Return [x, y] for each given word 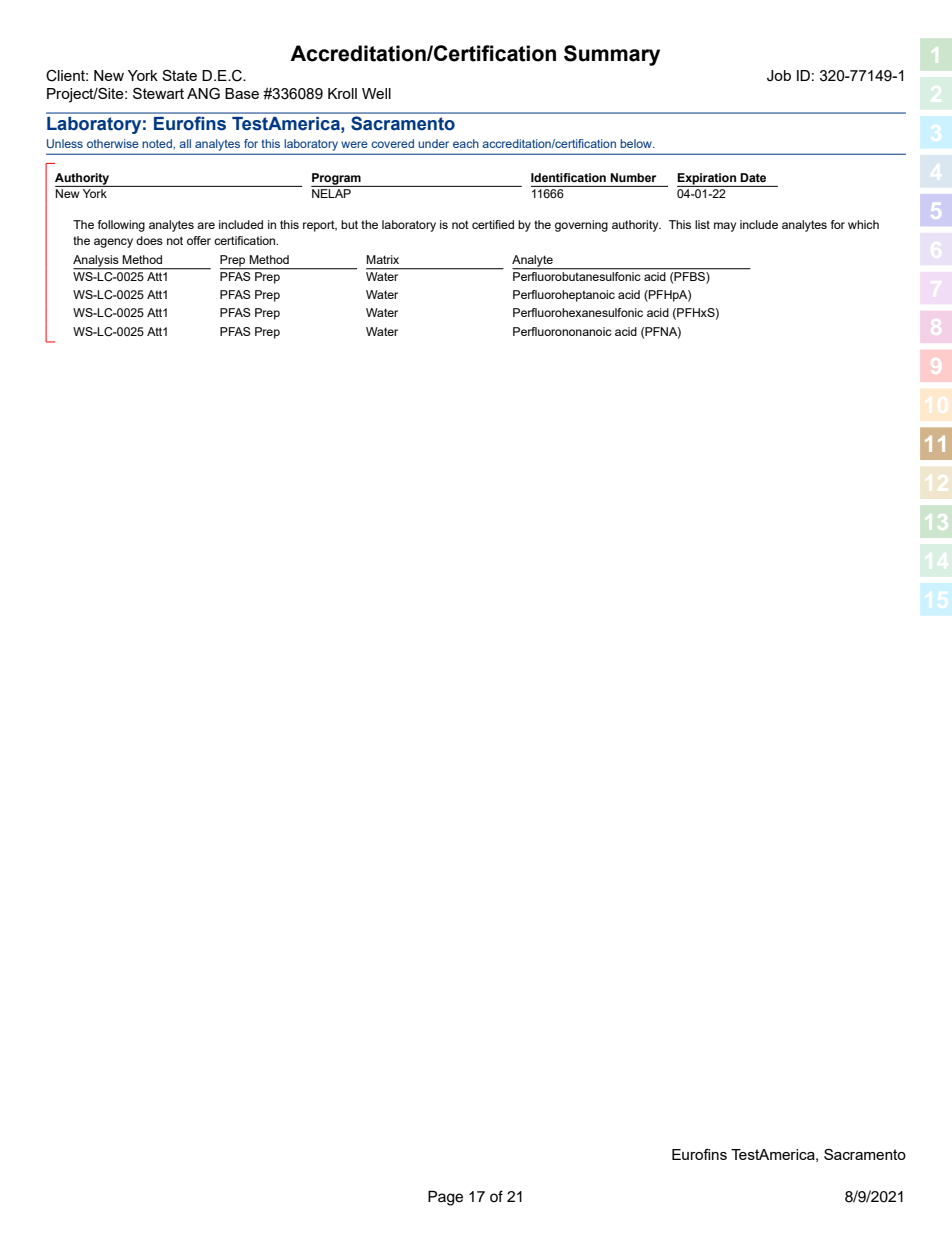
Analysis [97, 262]
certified [493, 224]
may [725, 227]
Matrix [382, 259]
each [466, 143]
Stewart [158, 93]
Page [445, 1198]
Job [779, 76]
